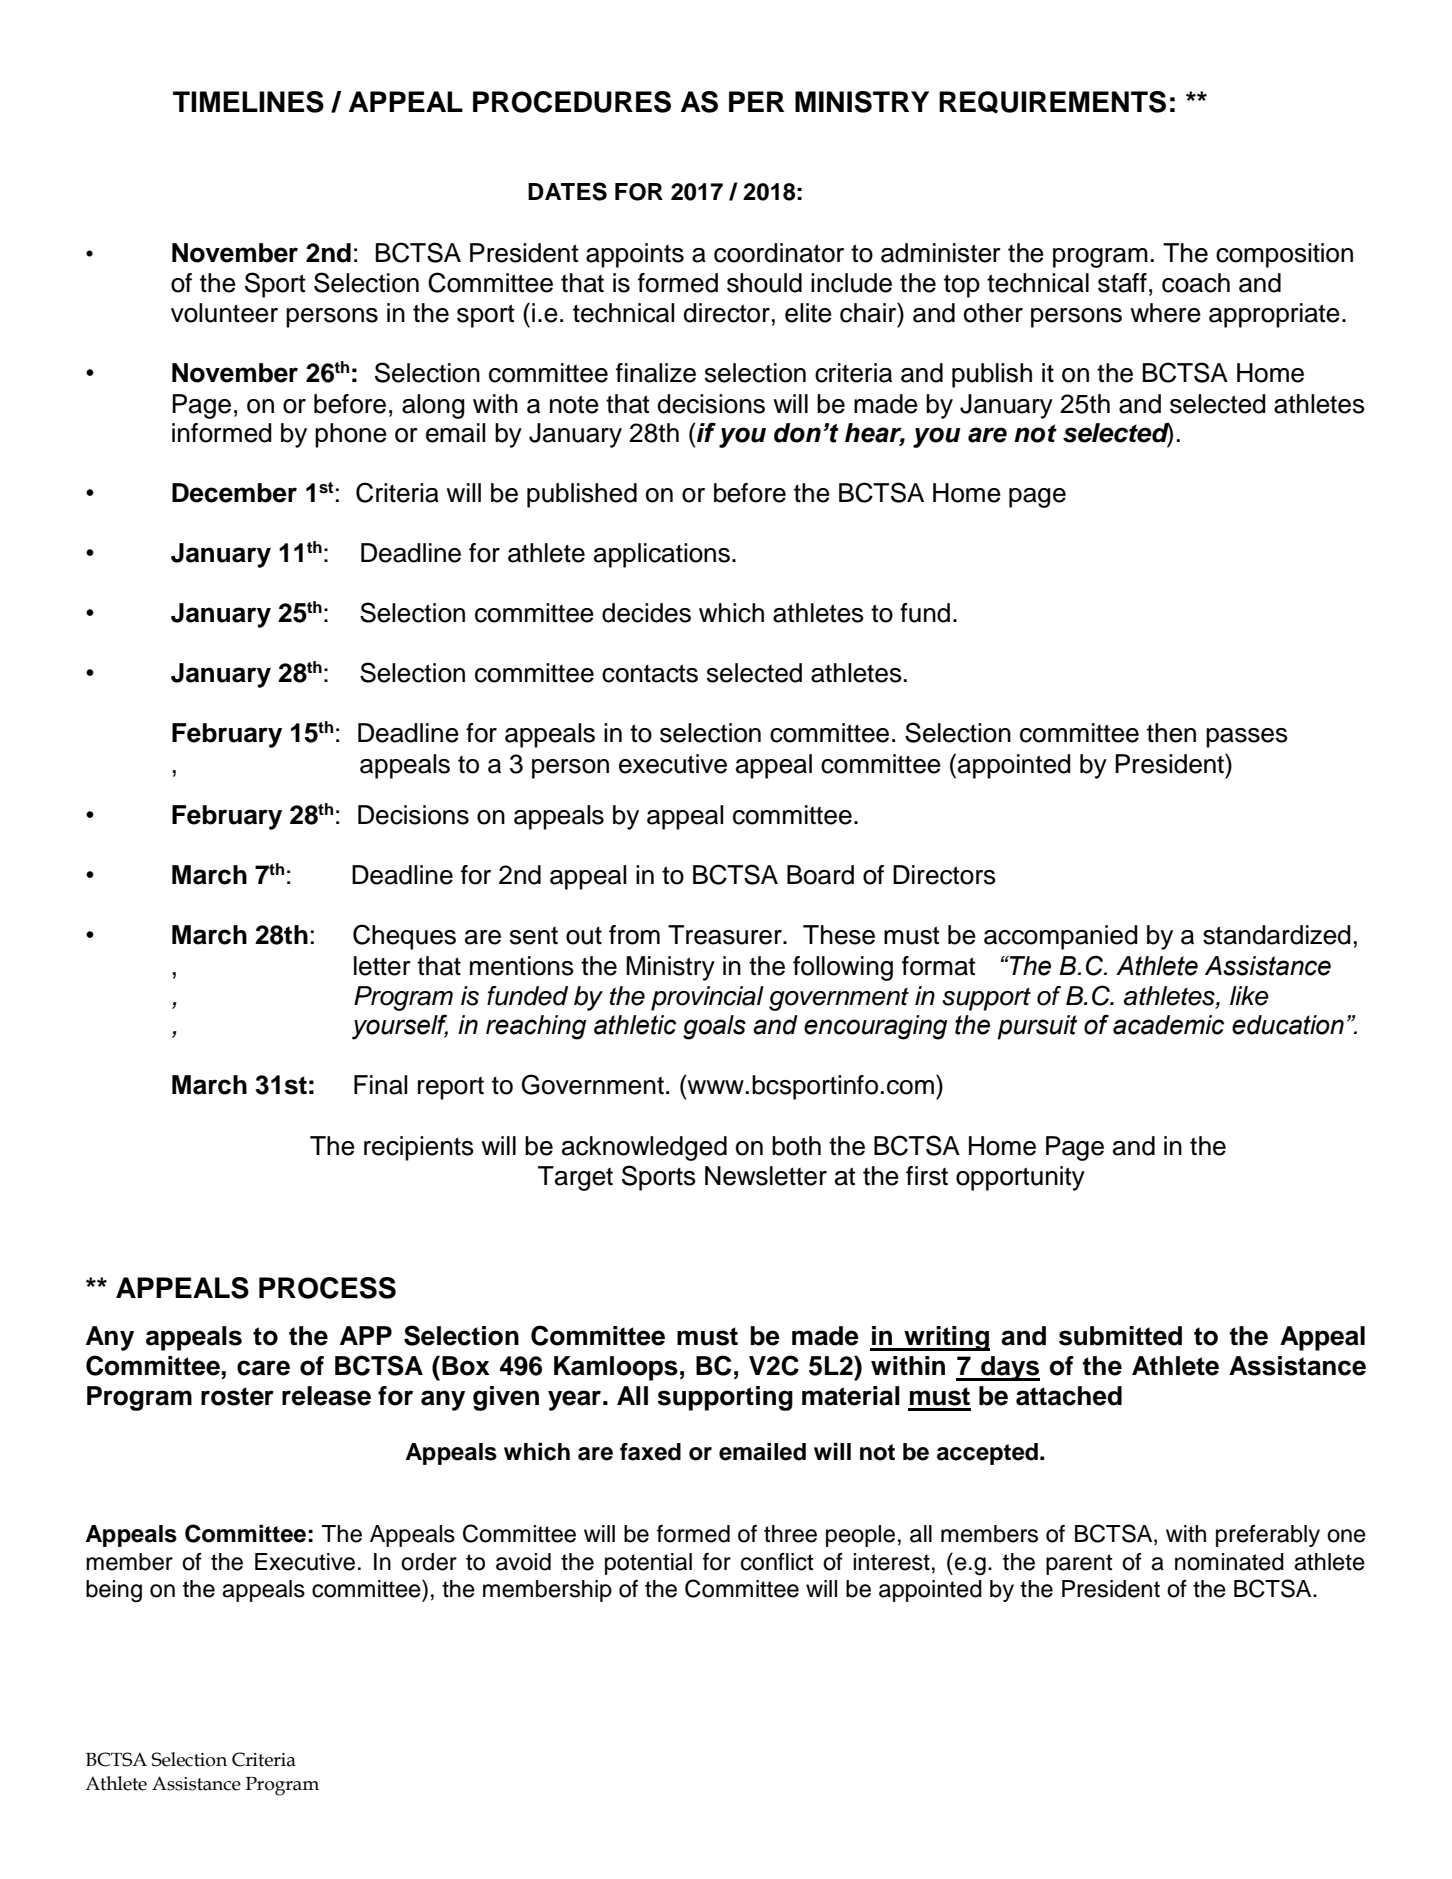  What do you see at coordinates (1052, 102) in the screenshot?
I see `REQUIREMENTS` at bounding box center [1052, 102].
